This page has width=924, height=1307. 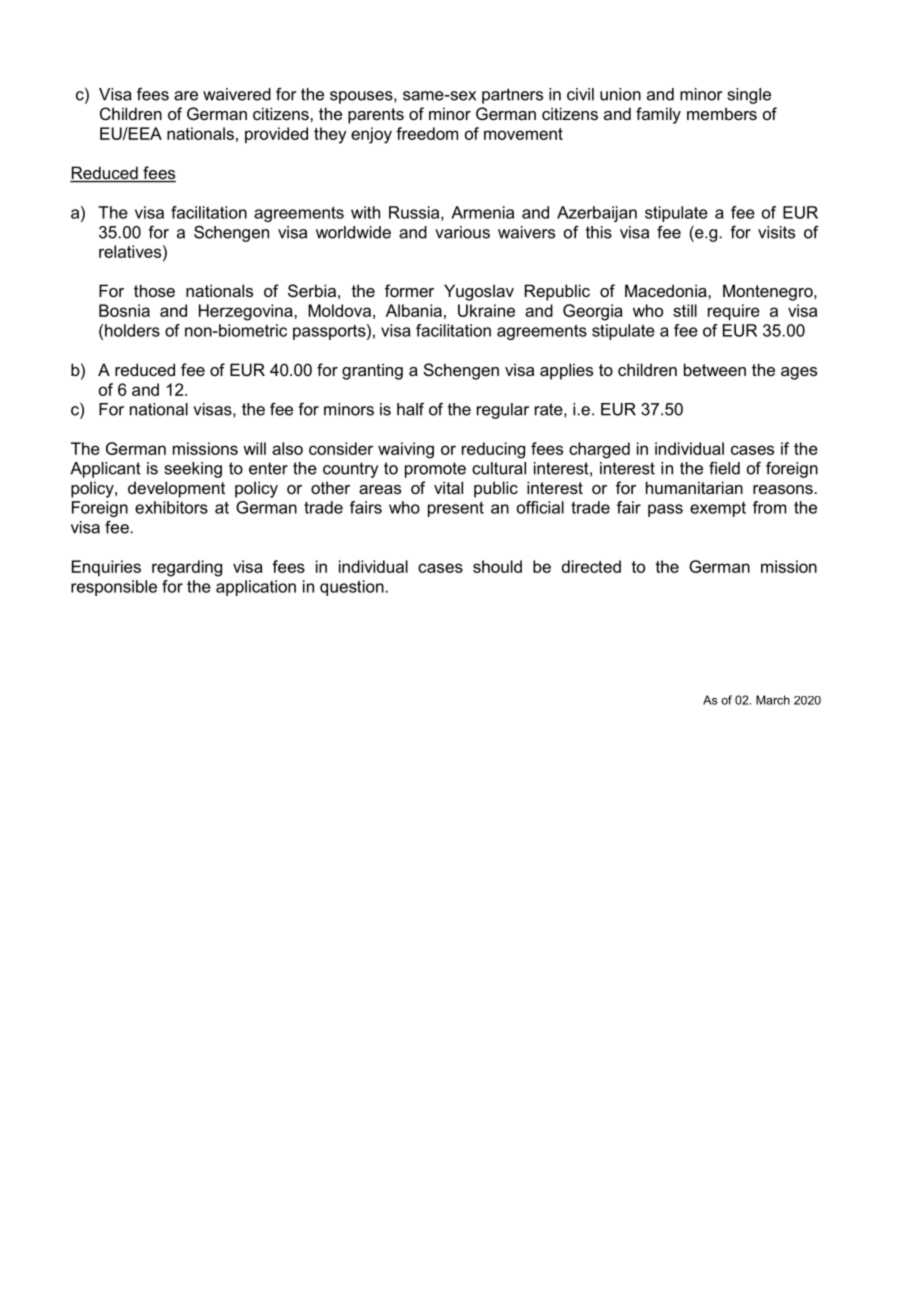 What do you see at coordinates (773, 700) in the page?
I see `March` at bounding box center [773, 700].
